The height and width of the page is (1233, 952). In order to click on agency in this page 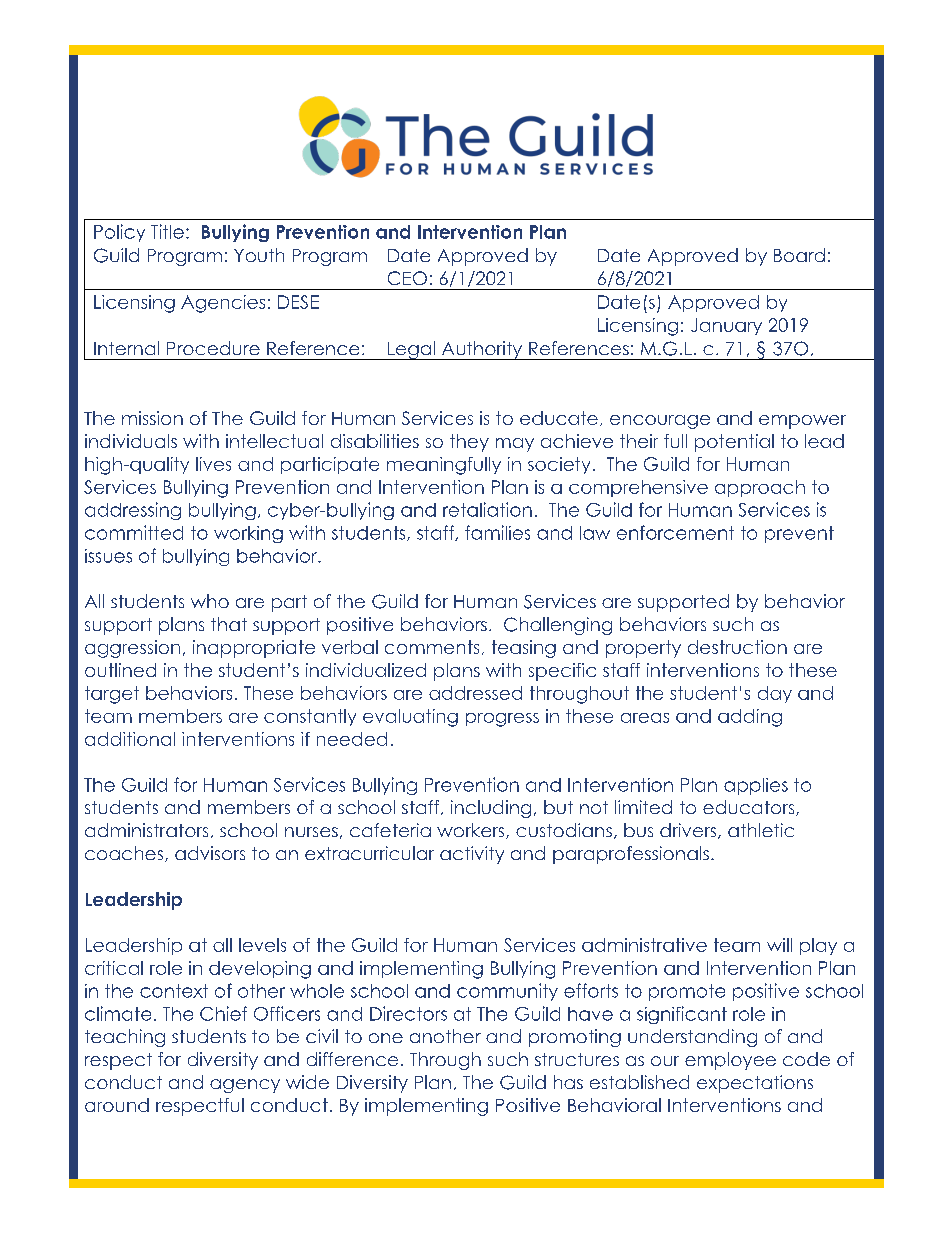, I will do `click(245, 1086)`.
